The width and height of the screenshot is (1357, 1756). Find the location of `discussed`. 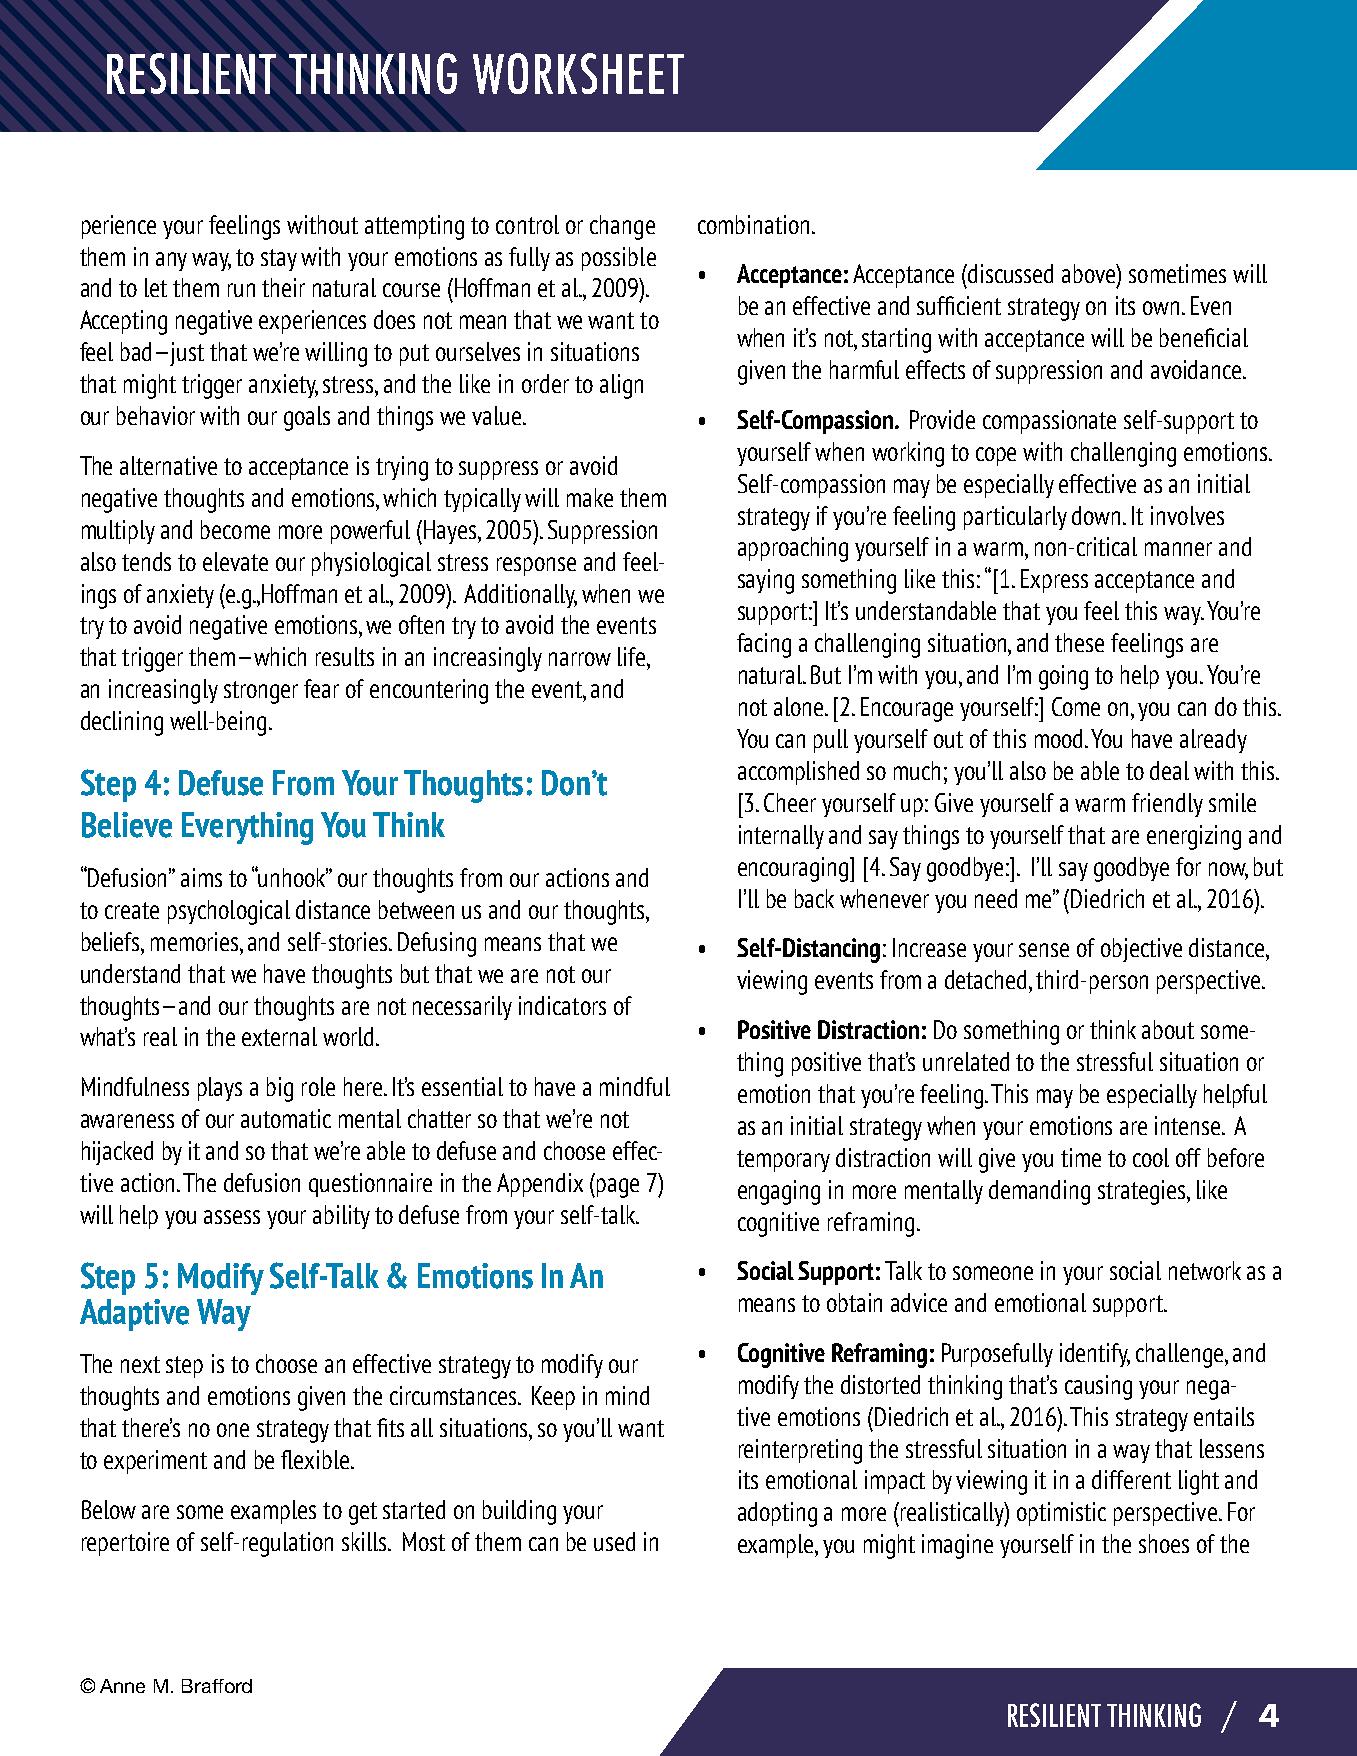

discussed is located at coordinates (1010, 273).
